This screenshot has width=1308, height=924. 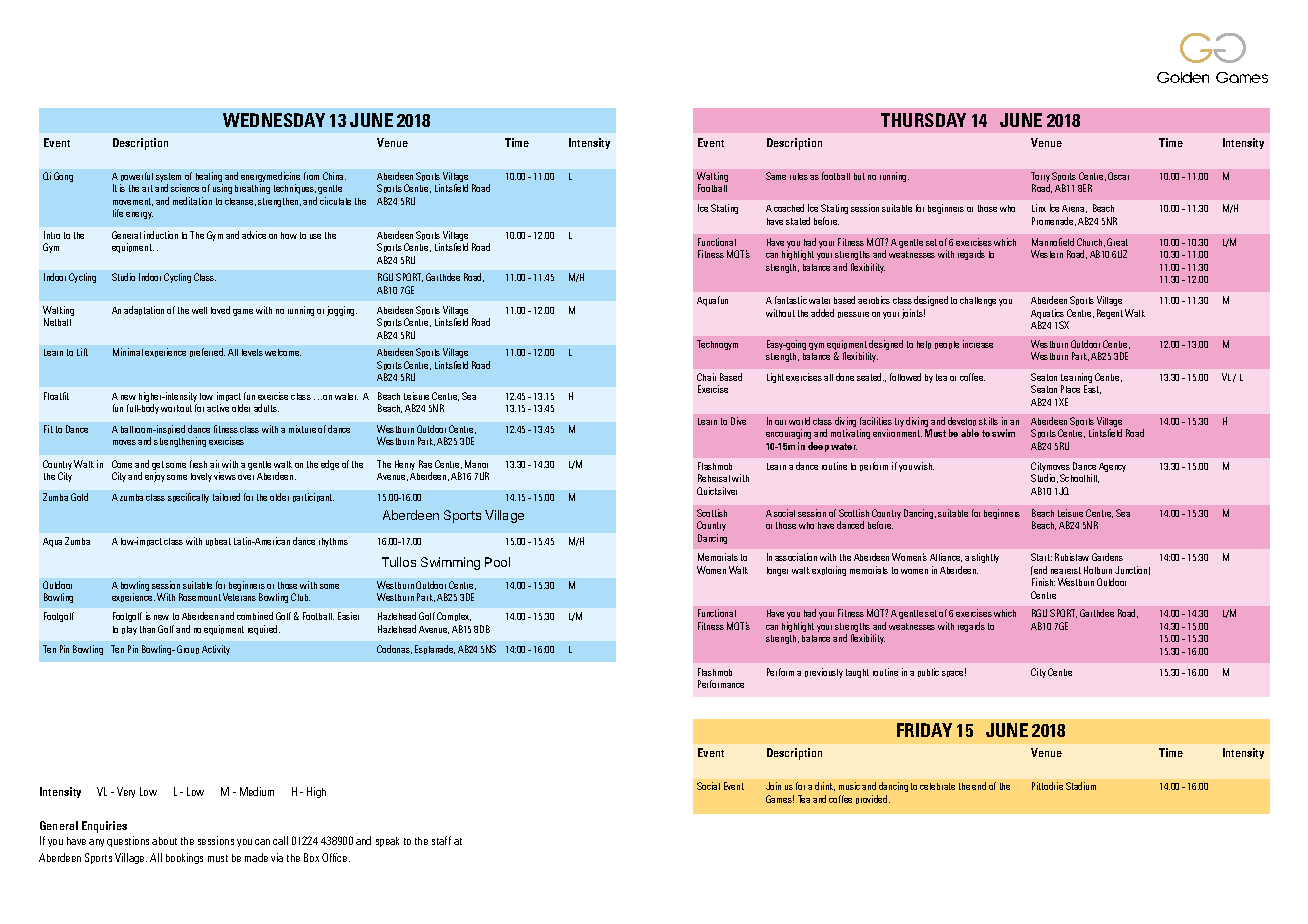 I want to click on followed, so click(x=905, y=377).
